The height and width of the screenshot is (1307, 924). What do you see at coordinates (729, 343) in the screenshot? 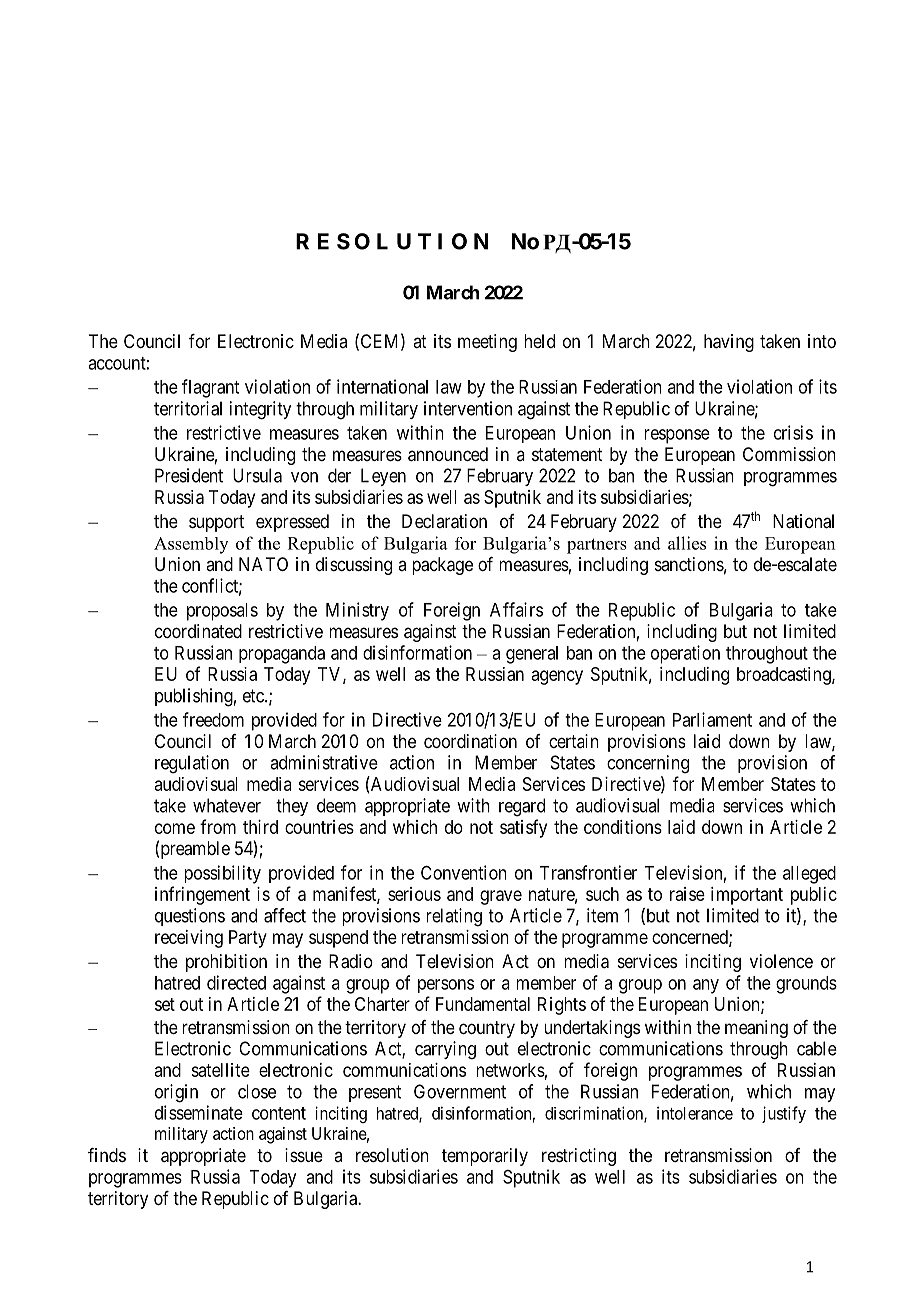
I see `having` at bounding box center [729, 343].
